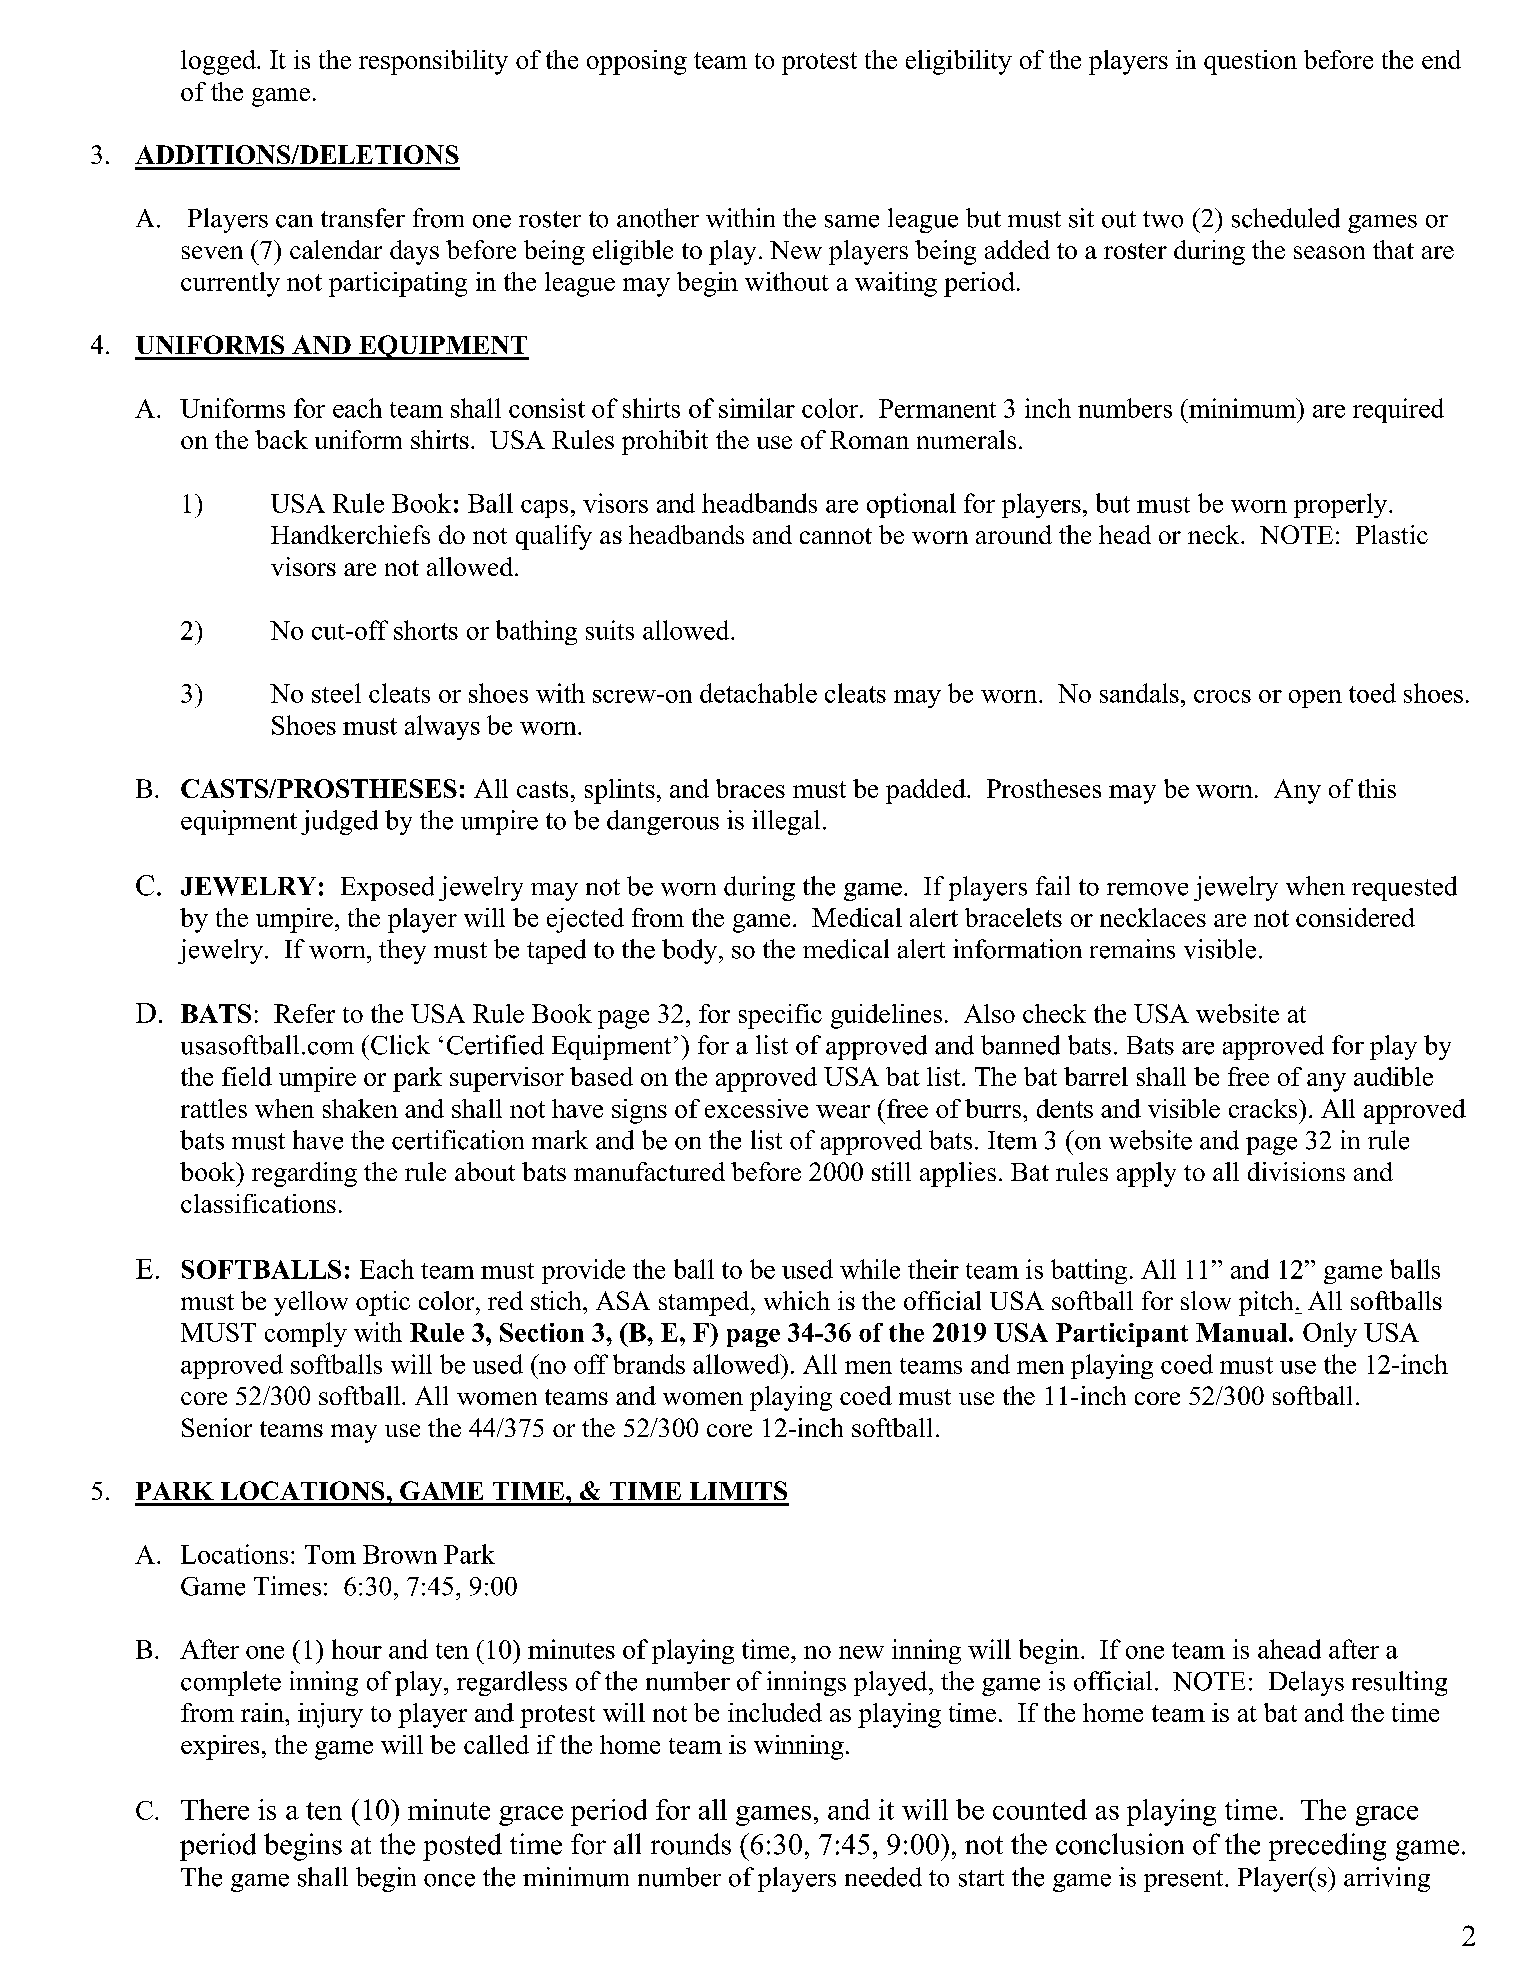 The image size is (1533, 1984). Describe the element at coordinates (883, 1877) in the document. I see `needed` at that location.
